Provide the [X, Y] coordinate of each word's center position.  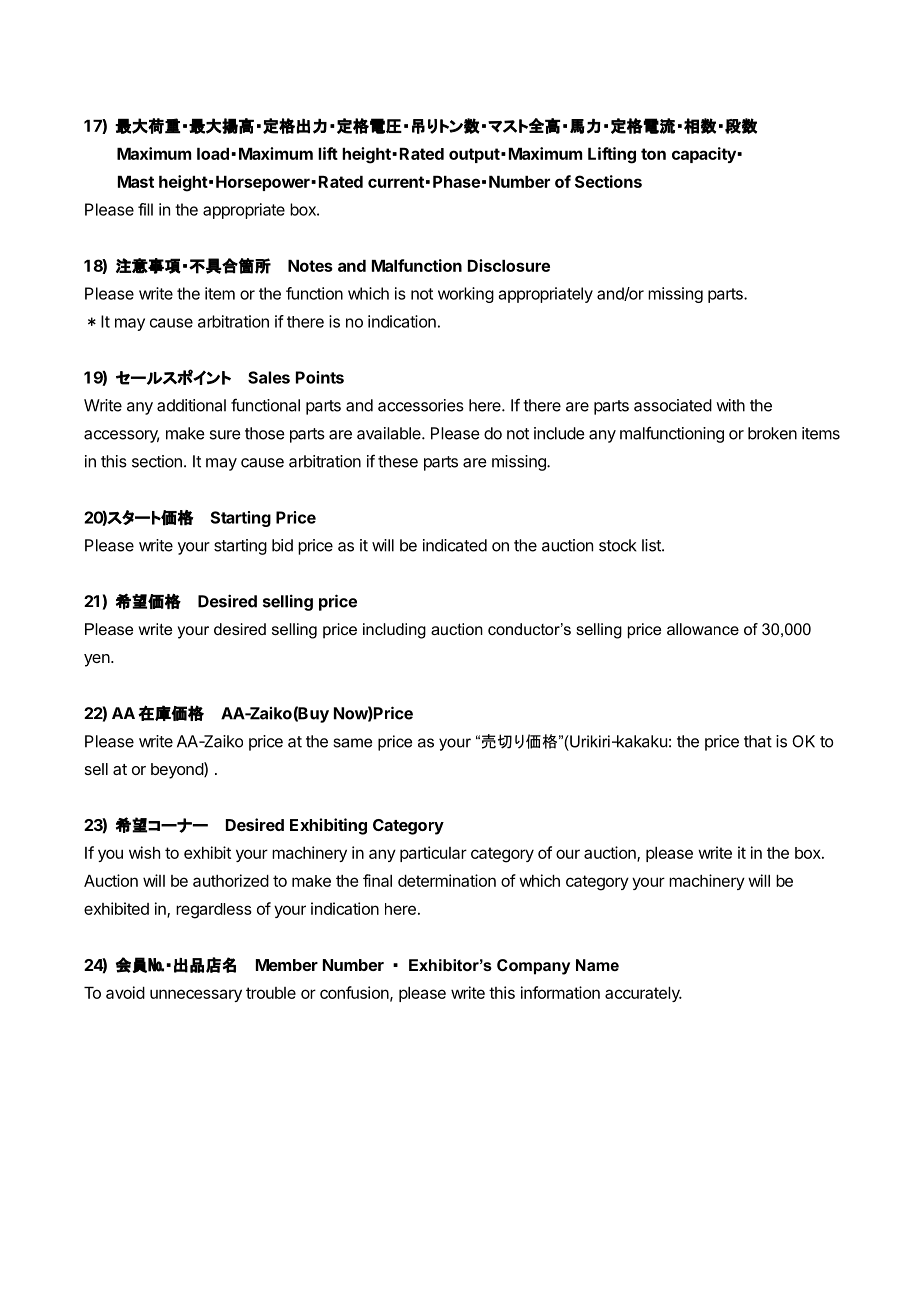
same [352, 743]
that [758, 741]
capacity [705, 155]
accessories [421, 405]
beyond [178, 770]
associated [673, 405]
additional [191, 405]
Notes [310, 266]
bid [282, 545]
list [652, 545]
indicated [455, 545]
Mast [136, 182]
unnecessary [196, 995]
